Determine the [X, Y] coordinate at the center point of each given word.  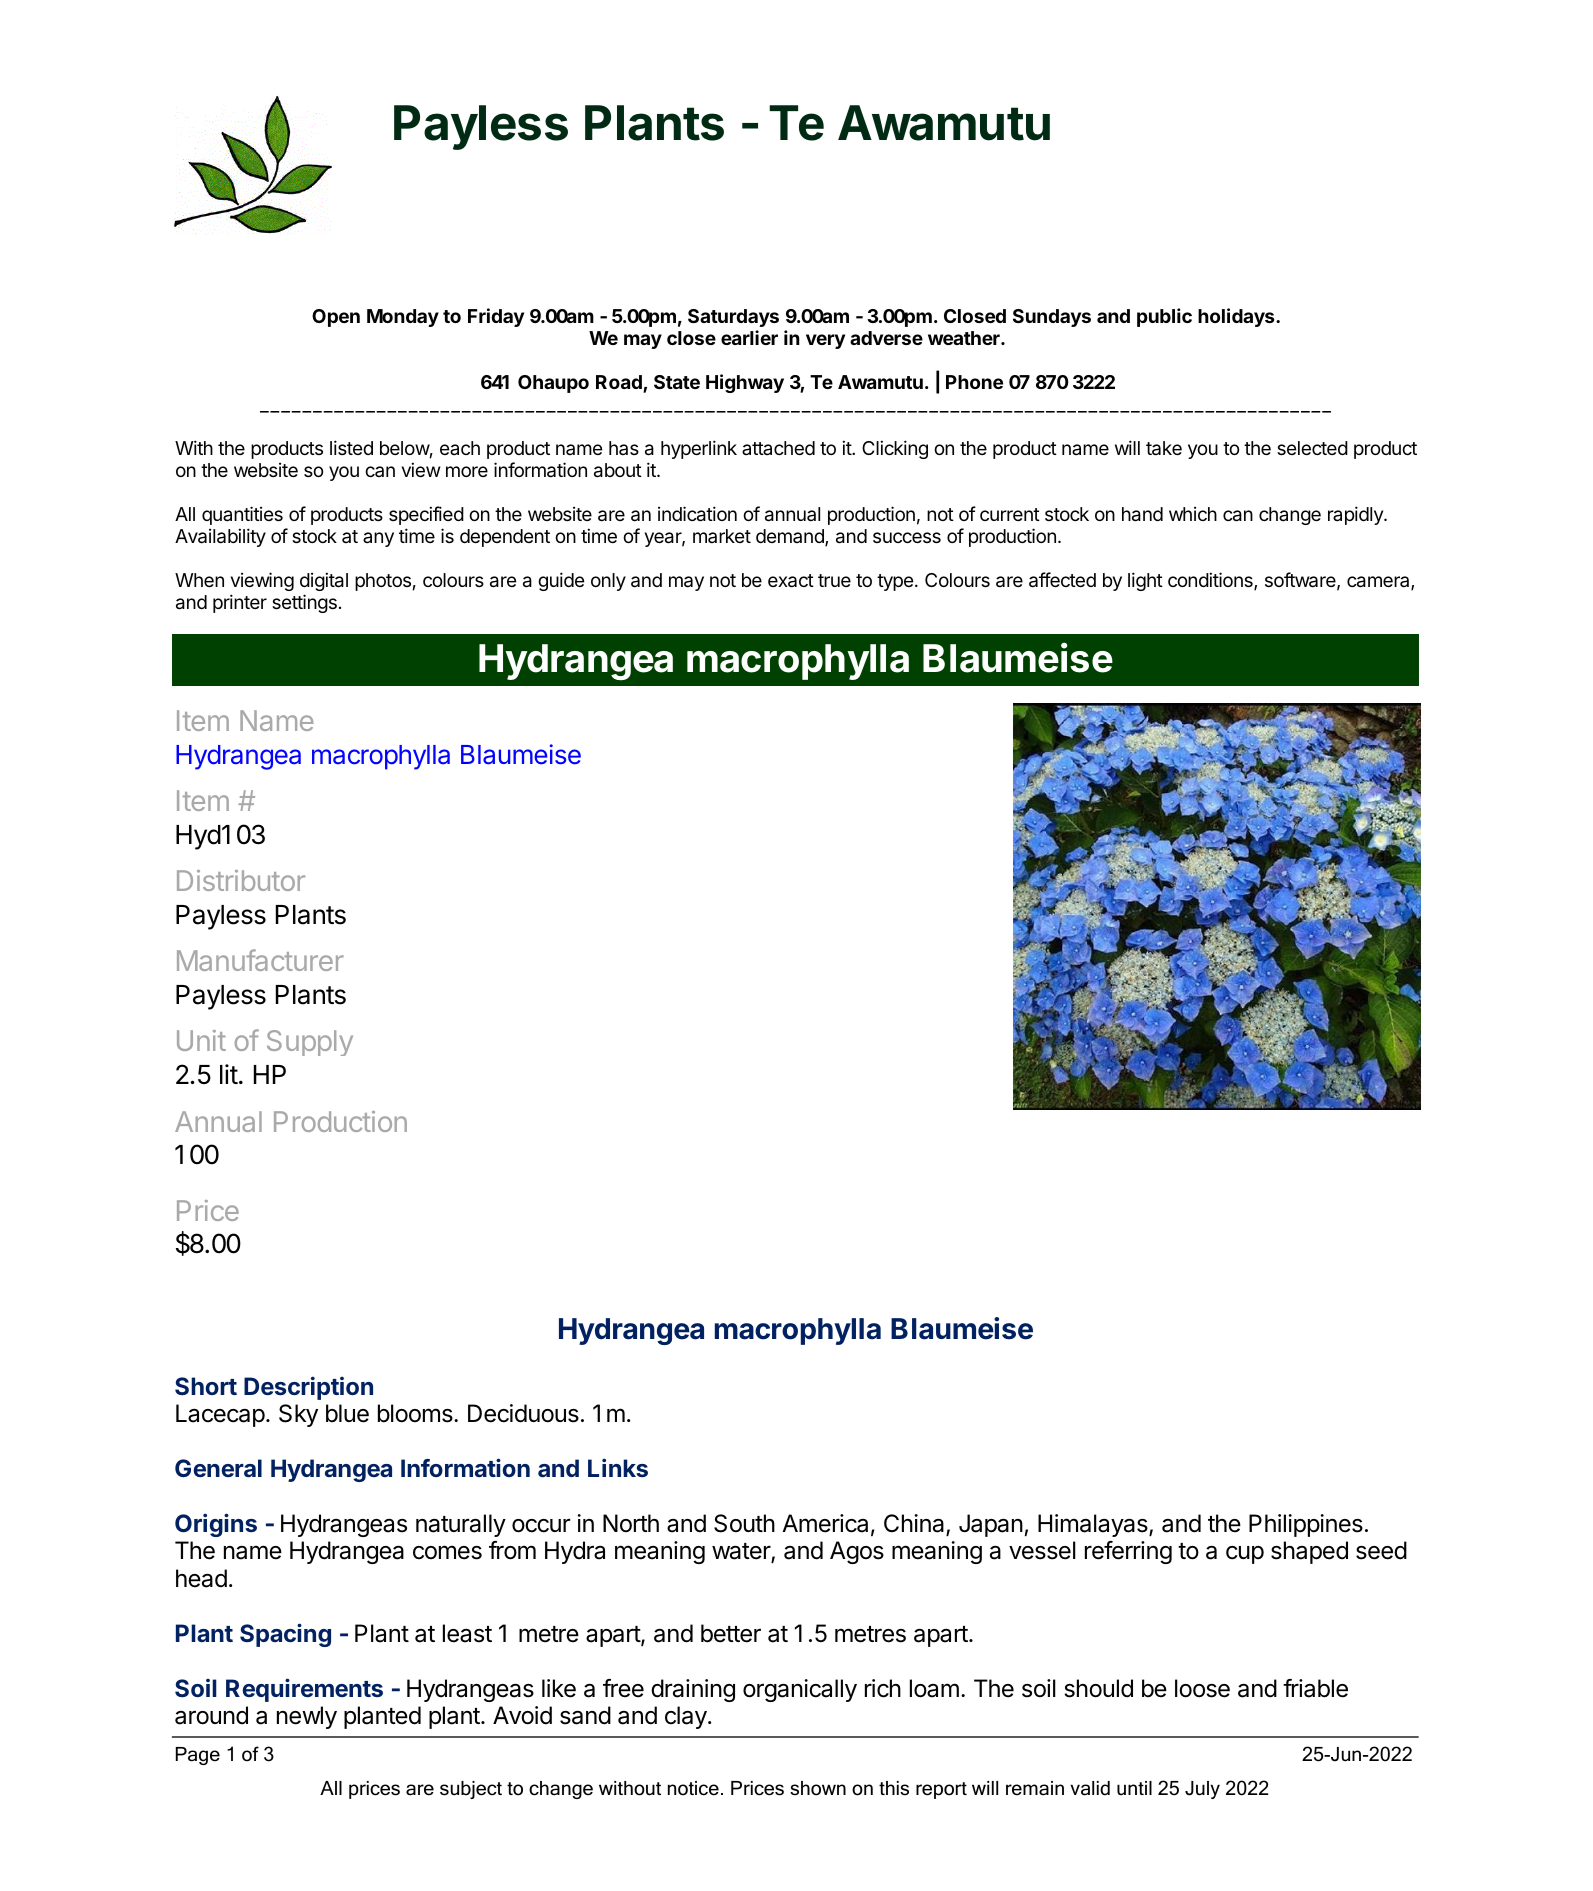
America [825, 1523]
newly [307, 1717]
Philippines [1306, 1525]
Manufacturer [260, 960]
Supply [310, 1043]
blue [347, 1413]
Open [336, 318]
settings [304, 603]
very [825, 341]
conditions [1211, 581]
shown [818, 1788]
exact [791, 581]
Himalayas [1094, 1525]
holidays [1237, 317]
